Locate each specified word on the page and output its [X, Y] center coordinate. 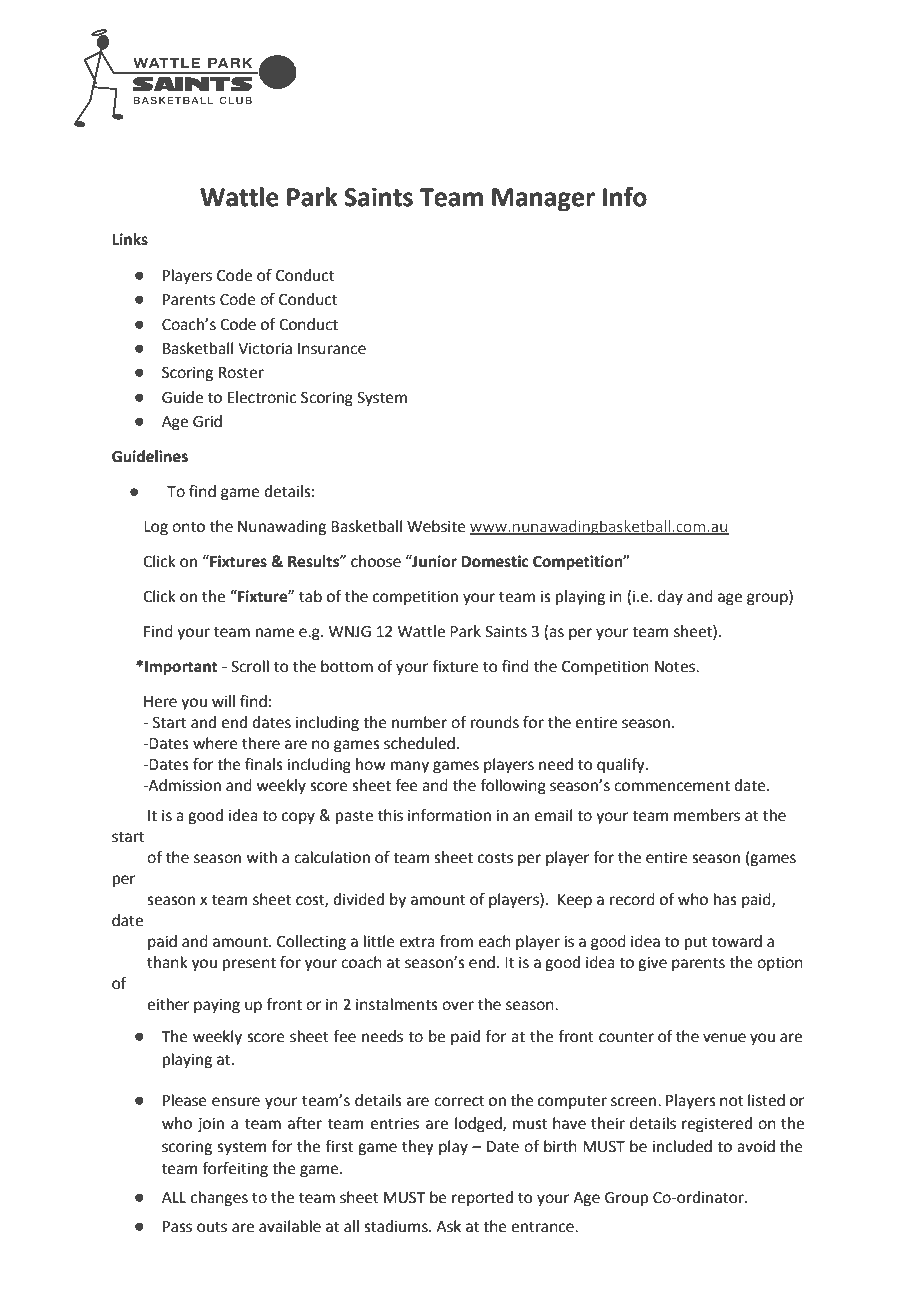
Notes [676, 667]
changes [219, 1199]
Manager [543, 200]
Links [130, 239]
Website [436, 526]
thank [167, 962]
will [223, 701]
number [419, 722]
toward [737, 941]
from [456, 941]
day [670, 598]
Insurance [332, 349]
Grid [207, 421]
